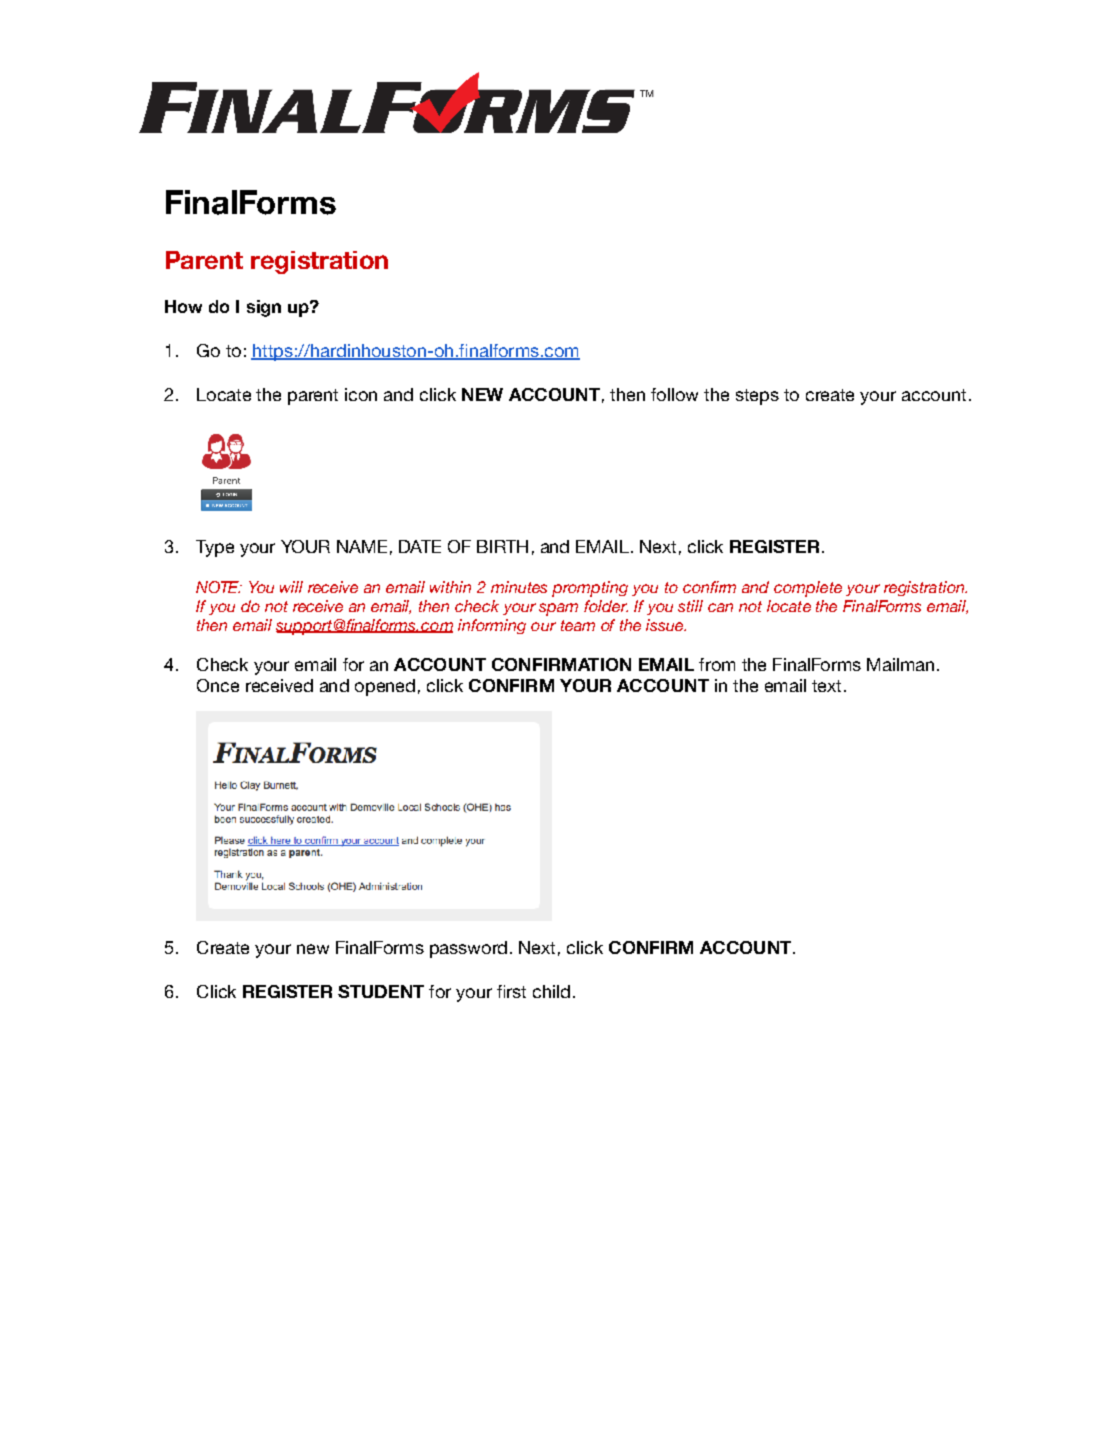 The image size is (1113, 1440). Describe the element at coordinates (757, 397) in the image. I see `steps` at that location.
